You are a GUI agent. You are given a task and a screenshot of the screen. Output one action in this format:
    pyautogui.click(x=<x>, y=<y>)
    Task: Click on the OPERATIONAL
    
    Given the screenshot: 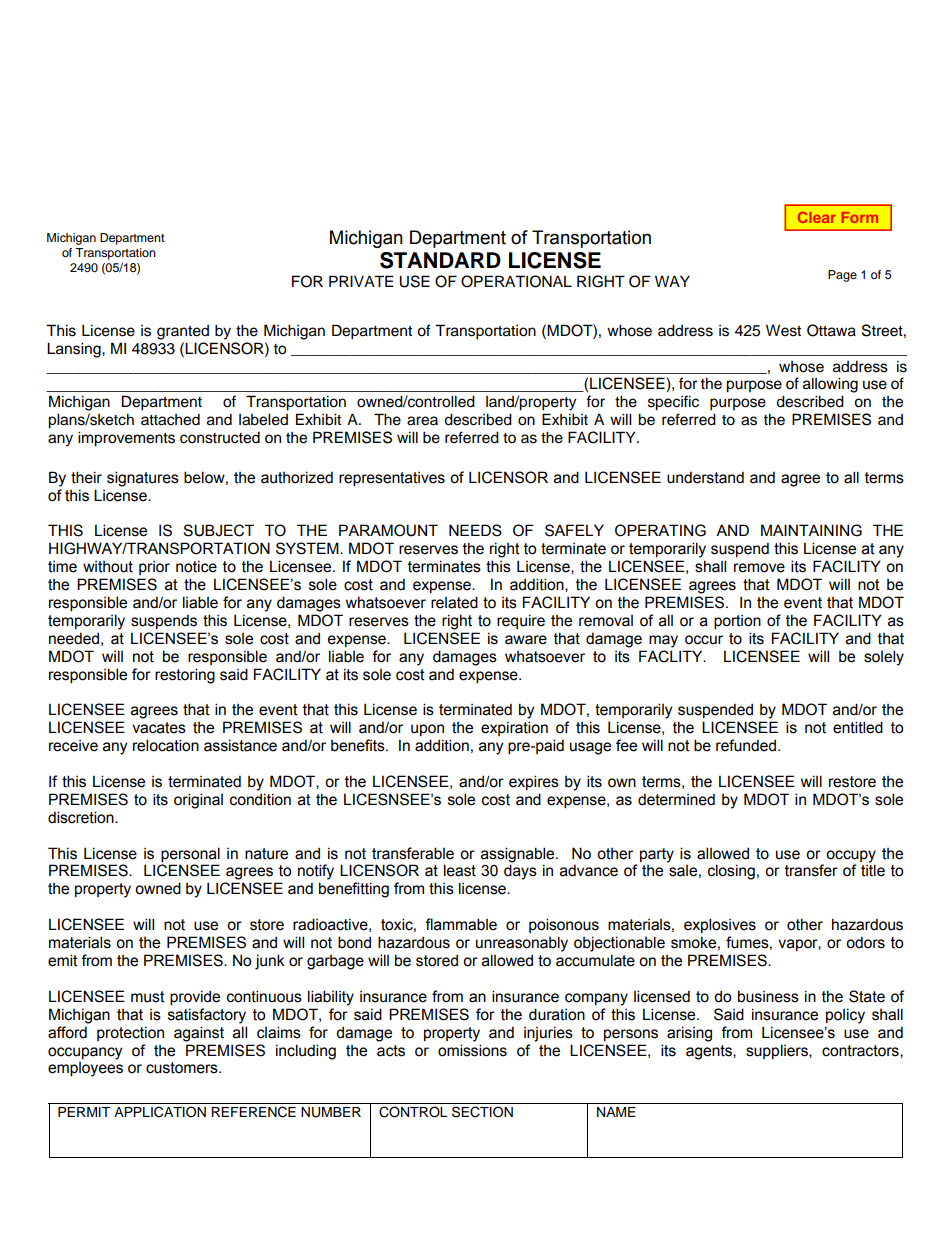 What is the action you would take?
    pyautogui.click(x=516, y=281)
